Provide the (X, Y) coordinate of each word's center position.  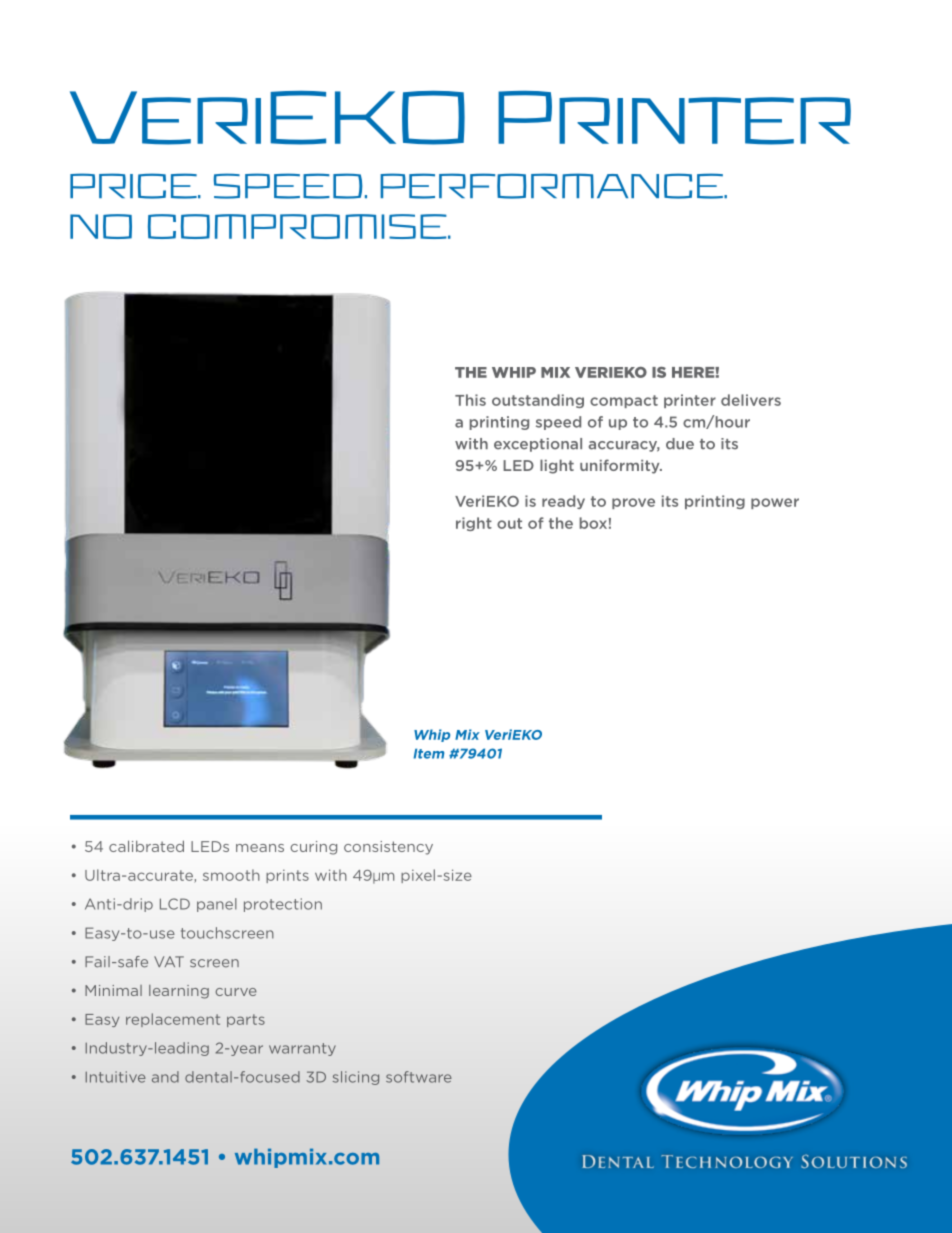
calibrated (146, 846)
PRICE (134, 186)
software (419, 1077)
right (474, 524)
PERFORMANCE (552, 186)
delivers (751, 400)
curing (314, 848)
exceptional (538, 445)
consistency (388, 848)
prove (633, 503)
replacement (173, 1020)
